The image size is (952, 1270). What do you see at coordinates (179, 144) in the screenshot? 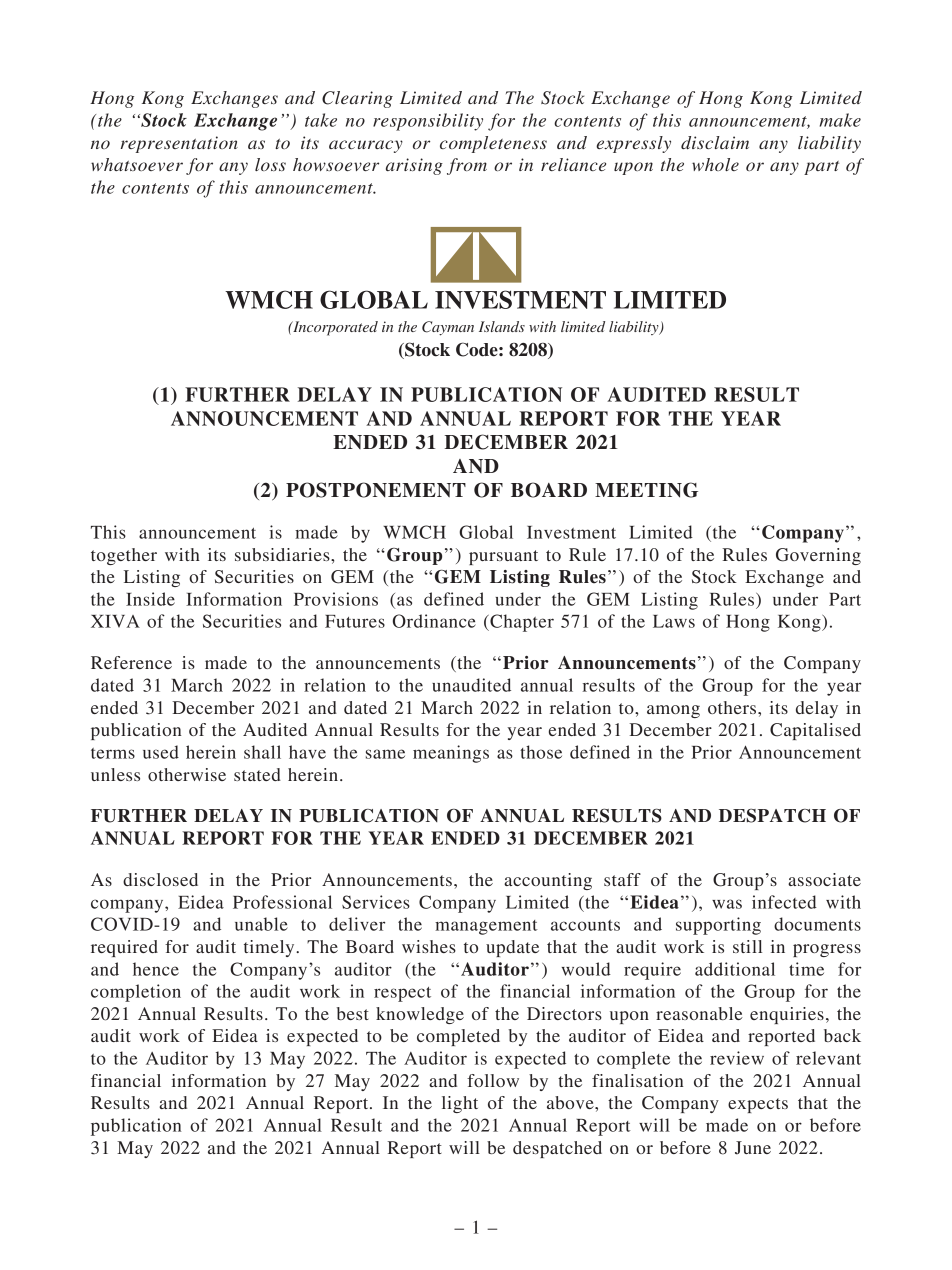
I see `representation` at bounding box center [179, 144].
